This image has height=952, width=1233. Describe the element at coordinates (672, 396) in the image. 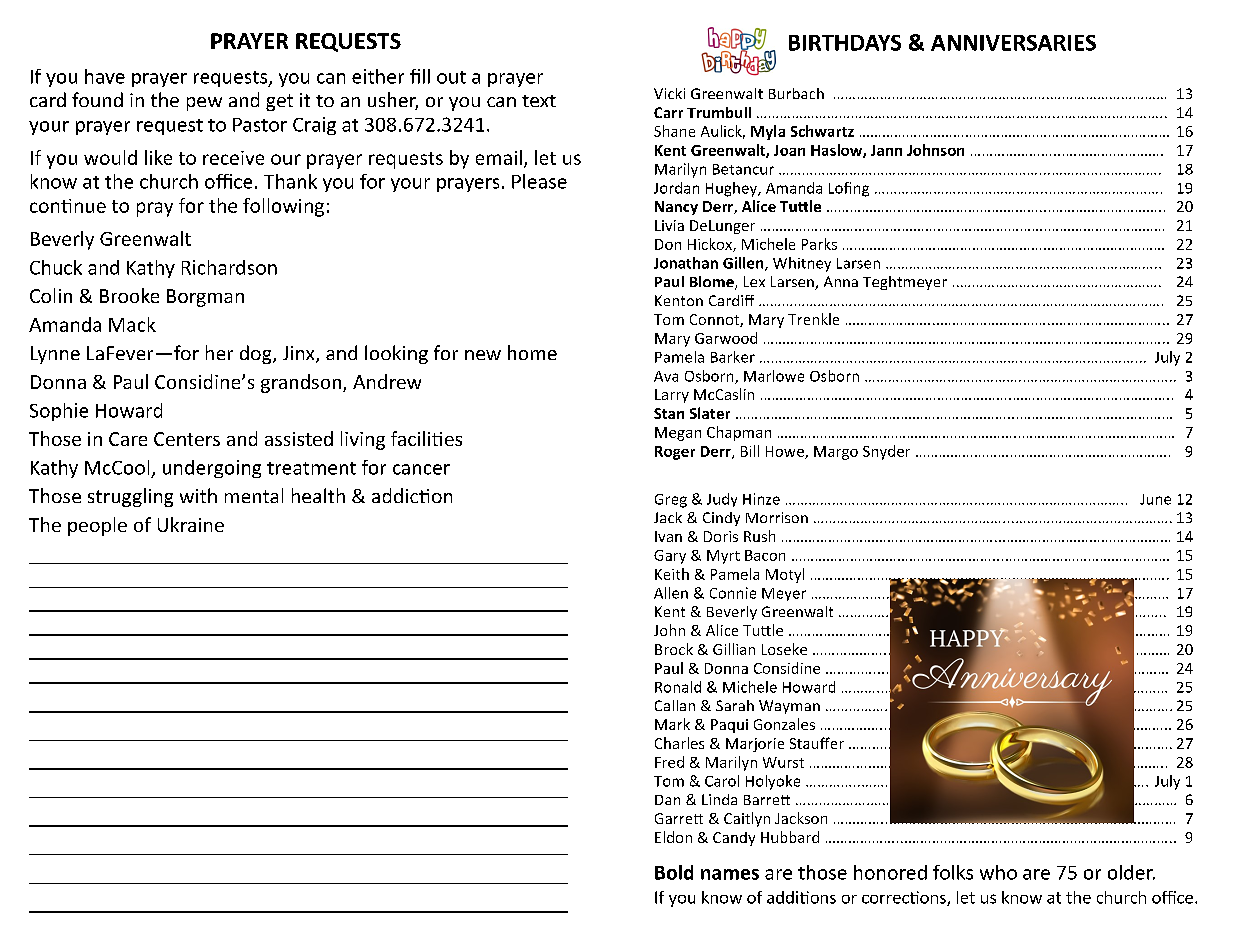

I see `Larry` at that location.
